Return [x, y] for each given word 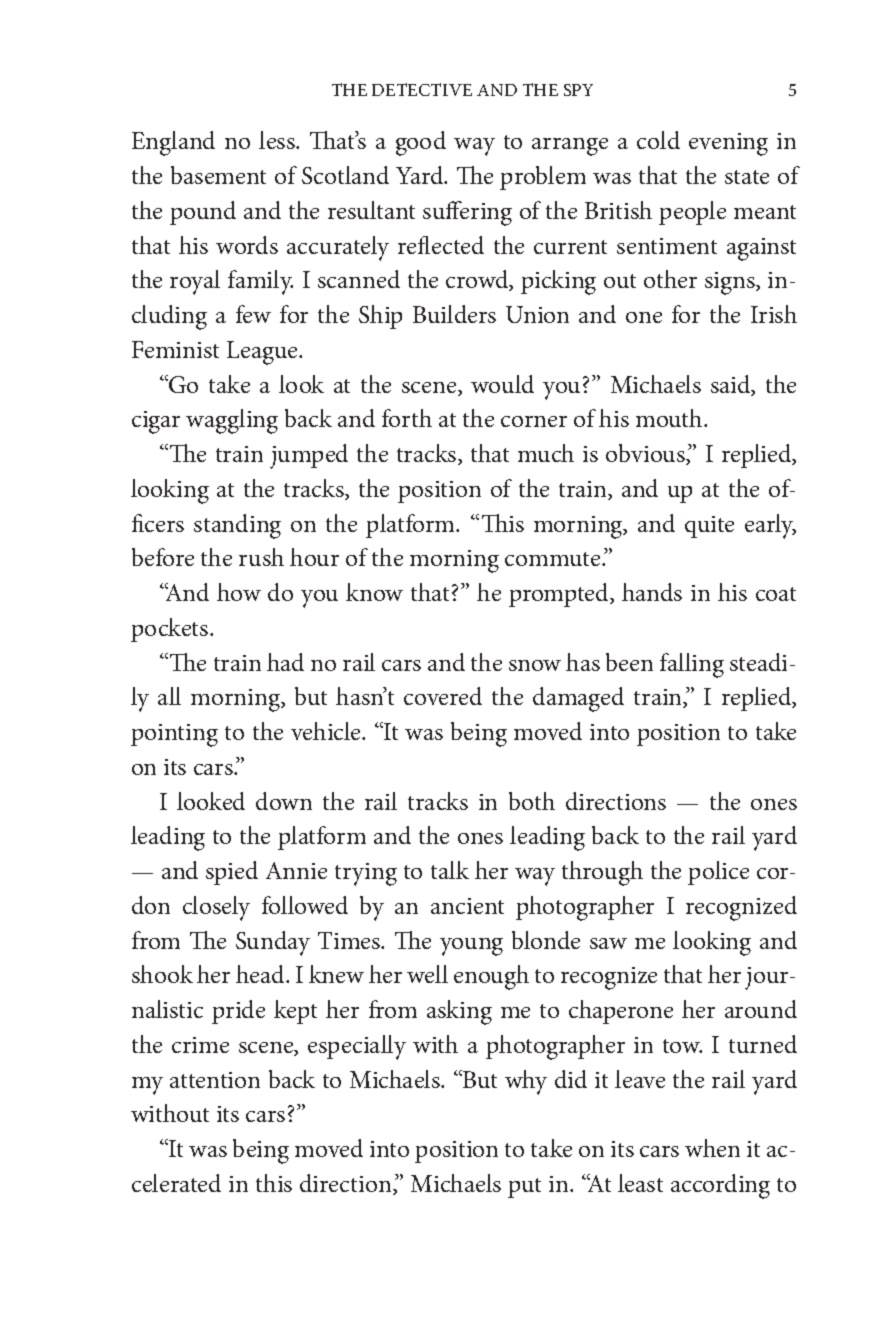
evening [728, 144]
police [718, 873]
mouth [670, 418]
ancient [467, 906]
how [239, 592]
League [263, 353]
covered [443, 696]
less [278, 140]
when [712, 1148]
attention [215, 1080]
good [421, 143]
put [524, 1188]
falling [692, 665]
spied [232, 873]
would [502, 384]
